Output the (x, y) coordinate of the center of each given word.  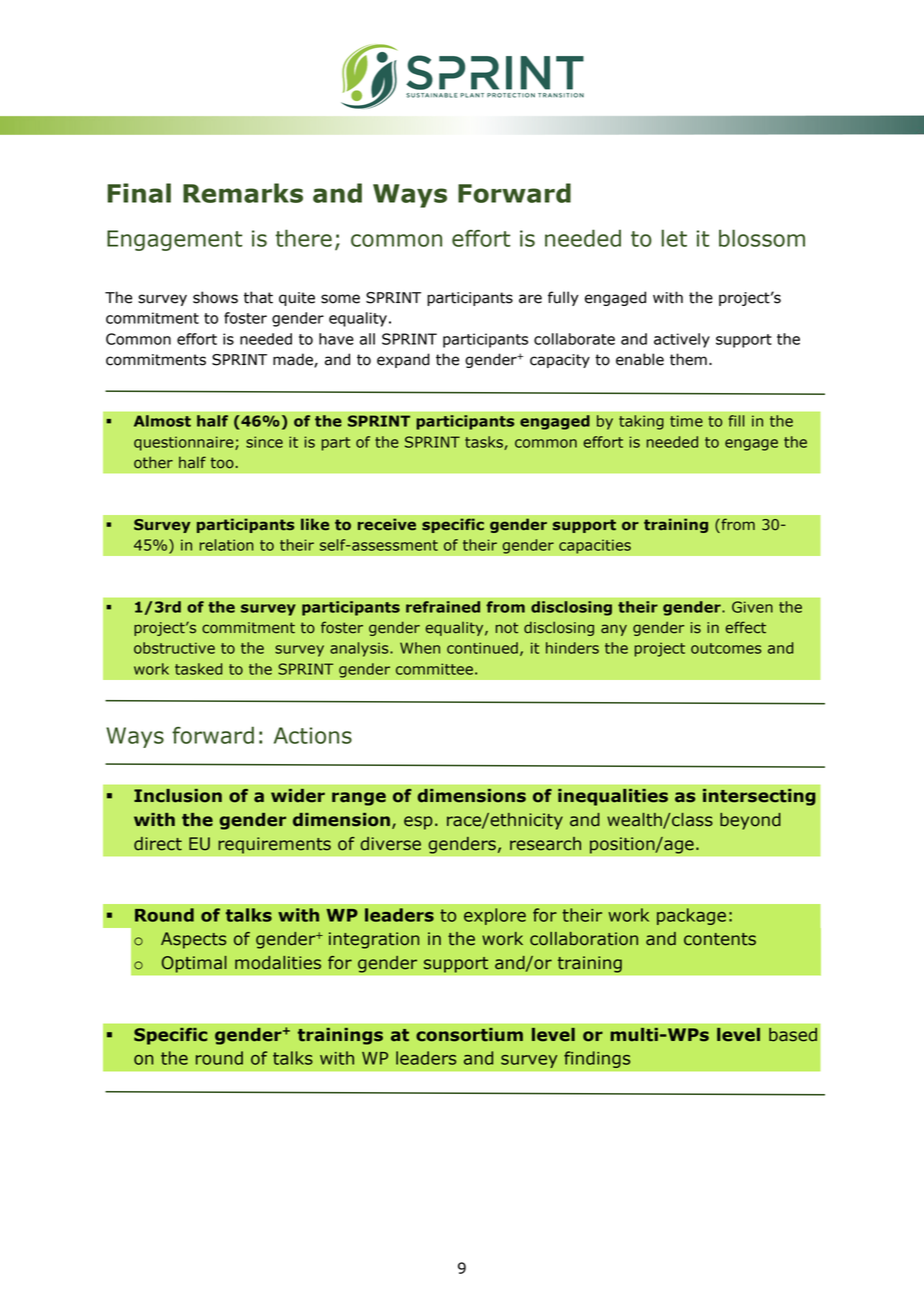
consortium (469, 1035)
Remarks (243, 193)
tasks (485, 443)
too (222, 463)
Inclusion (178, 796)
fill (737, 421)
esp (418, 823)
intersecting (759, 797)
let (674, 238)
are (530, 299)
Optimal (194, 964)
